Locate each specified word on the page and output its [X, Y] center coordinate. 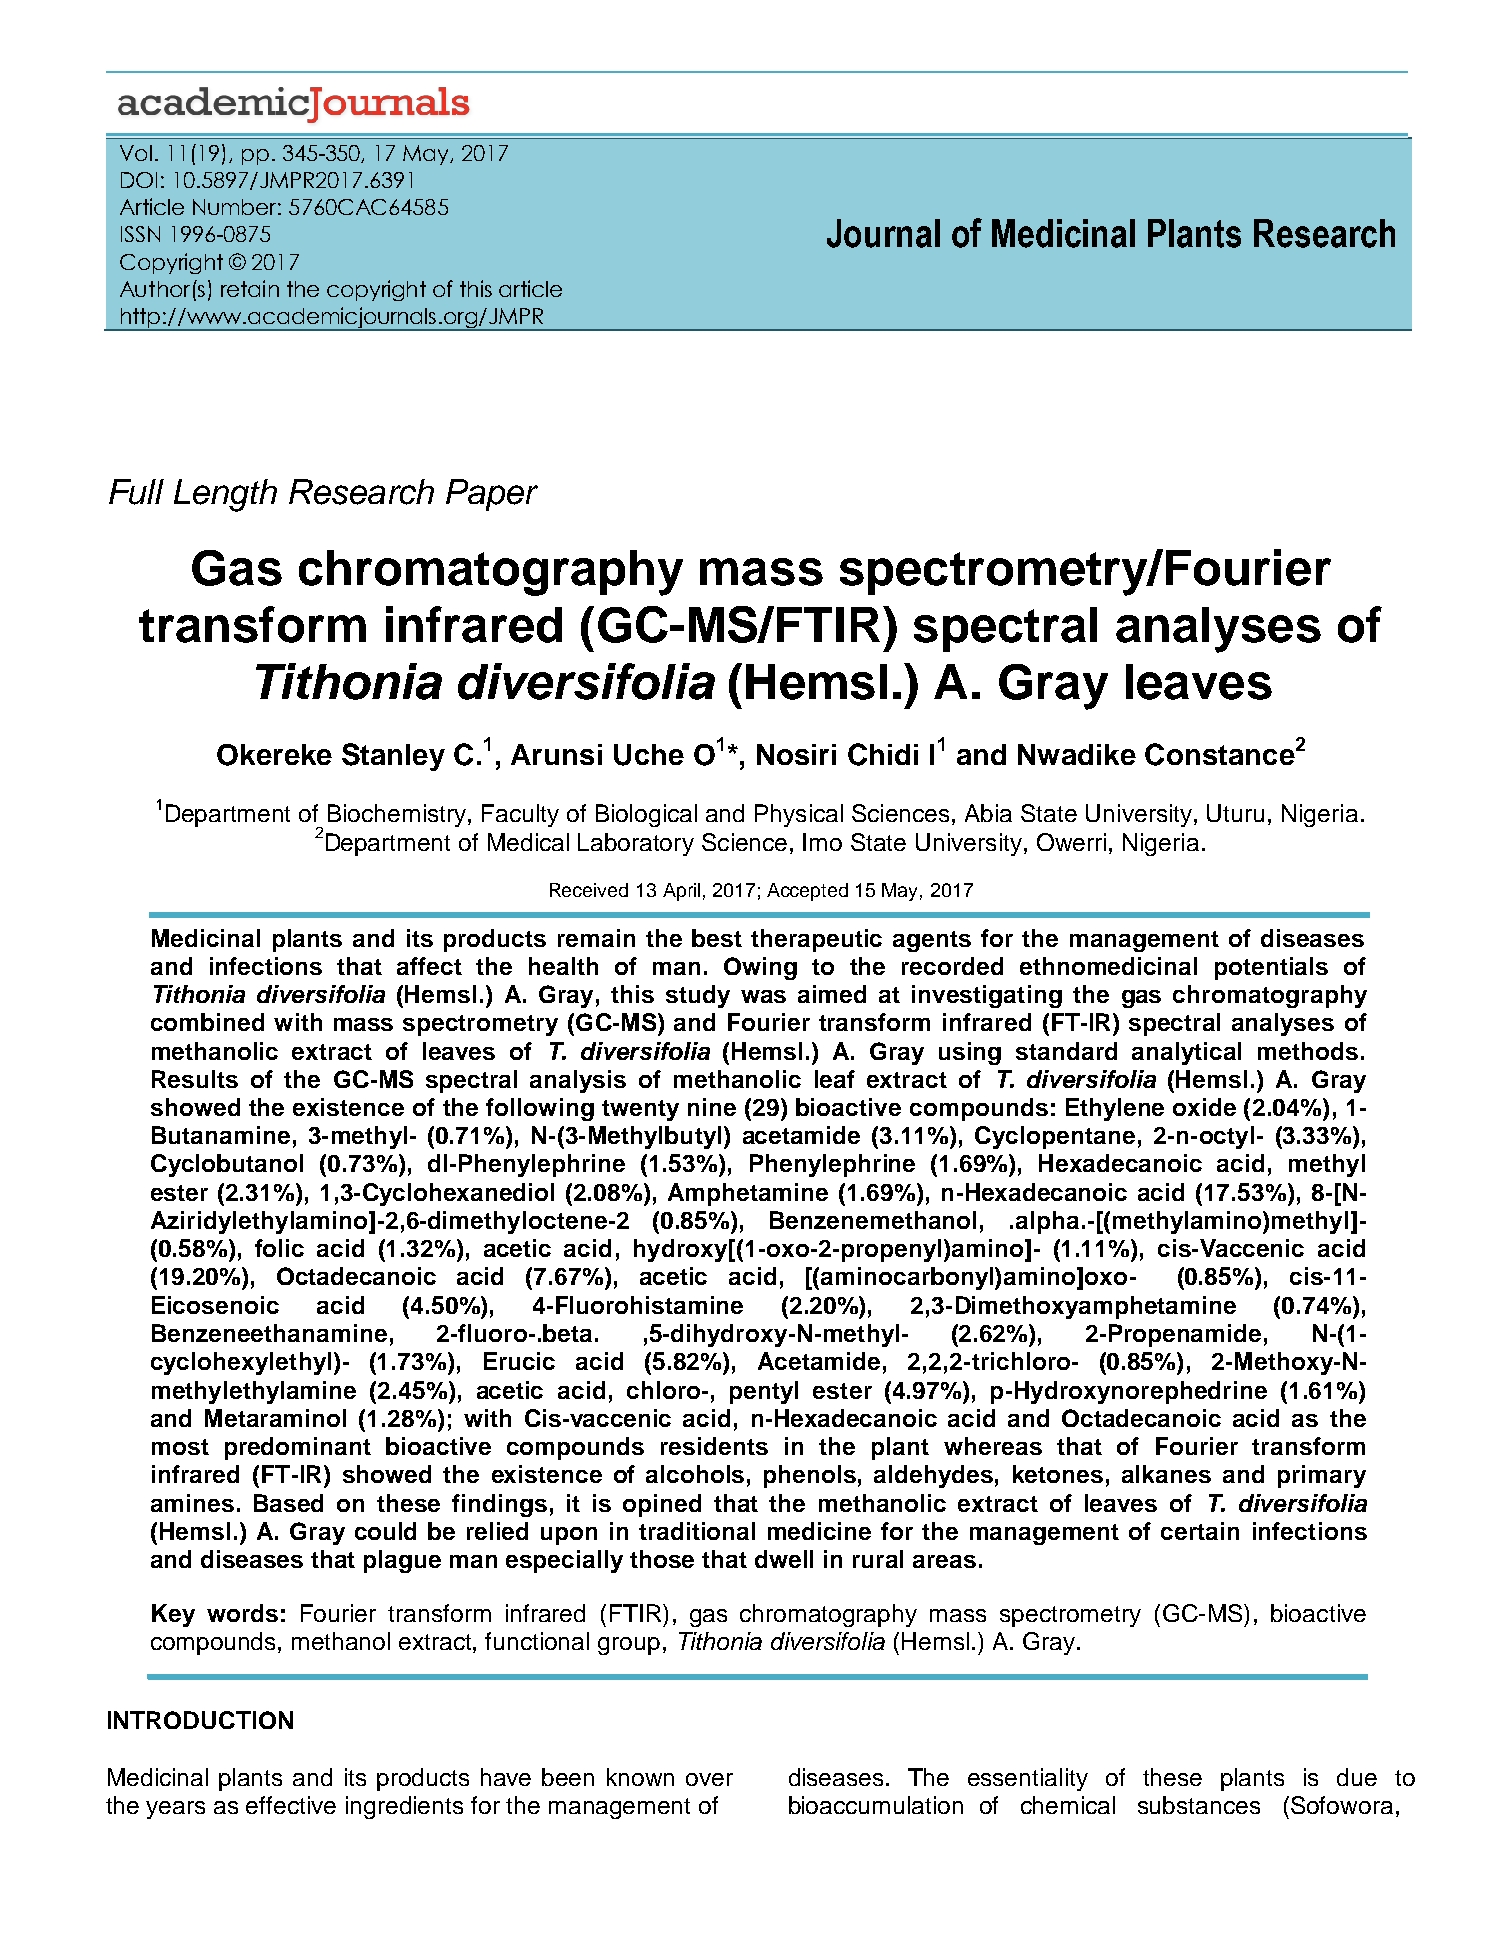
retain [250, 288]
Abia [988, 813]
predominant [298, 1448]
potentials [1271, 968]
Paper [492, 495]
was [763, 996]
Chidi [883, 754]
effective [291, 1805]
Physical [799, 815]
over [709, 1779]
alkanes [1166, 1474]
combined [207, 1022]
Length [225, 495]
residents [714, 1446]
